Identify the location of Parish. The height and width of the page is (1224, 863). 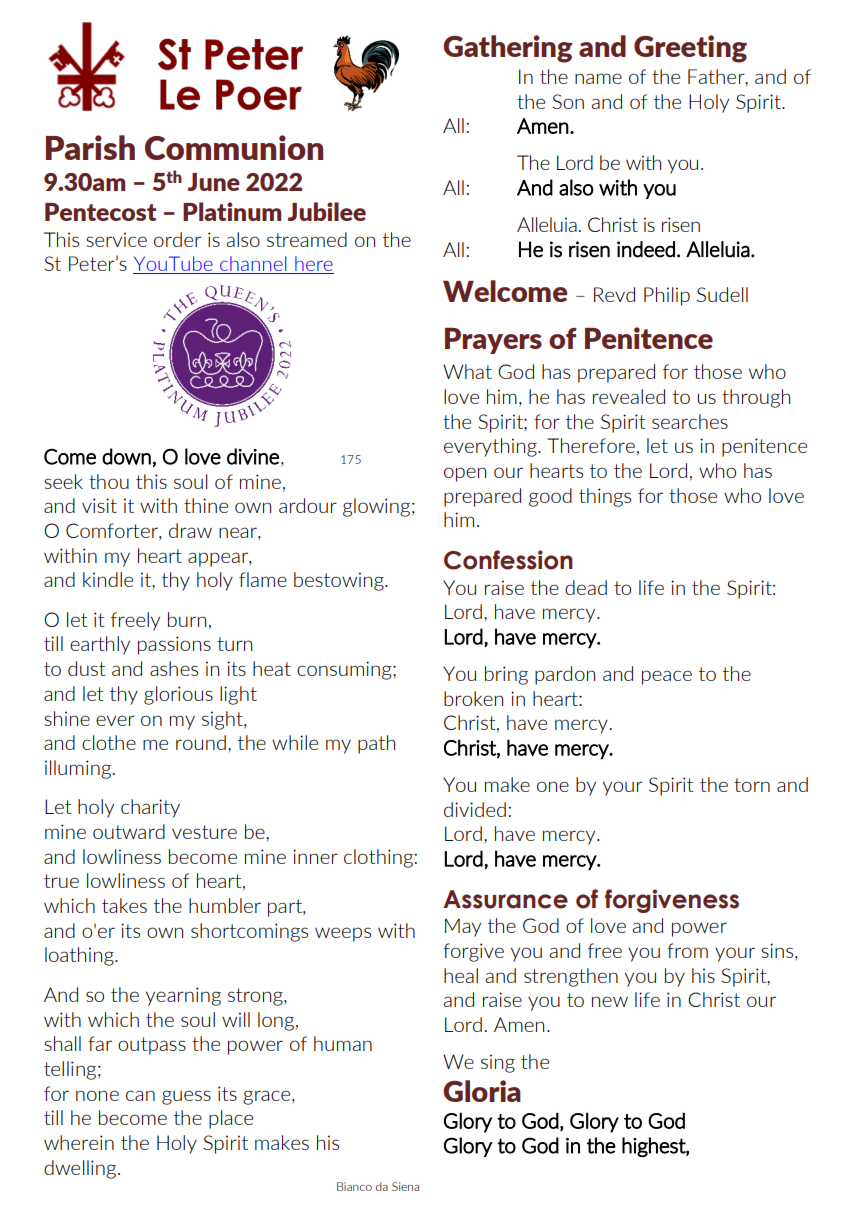
(90, 147).
